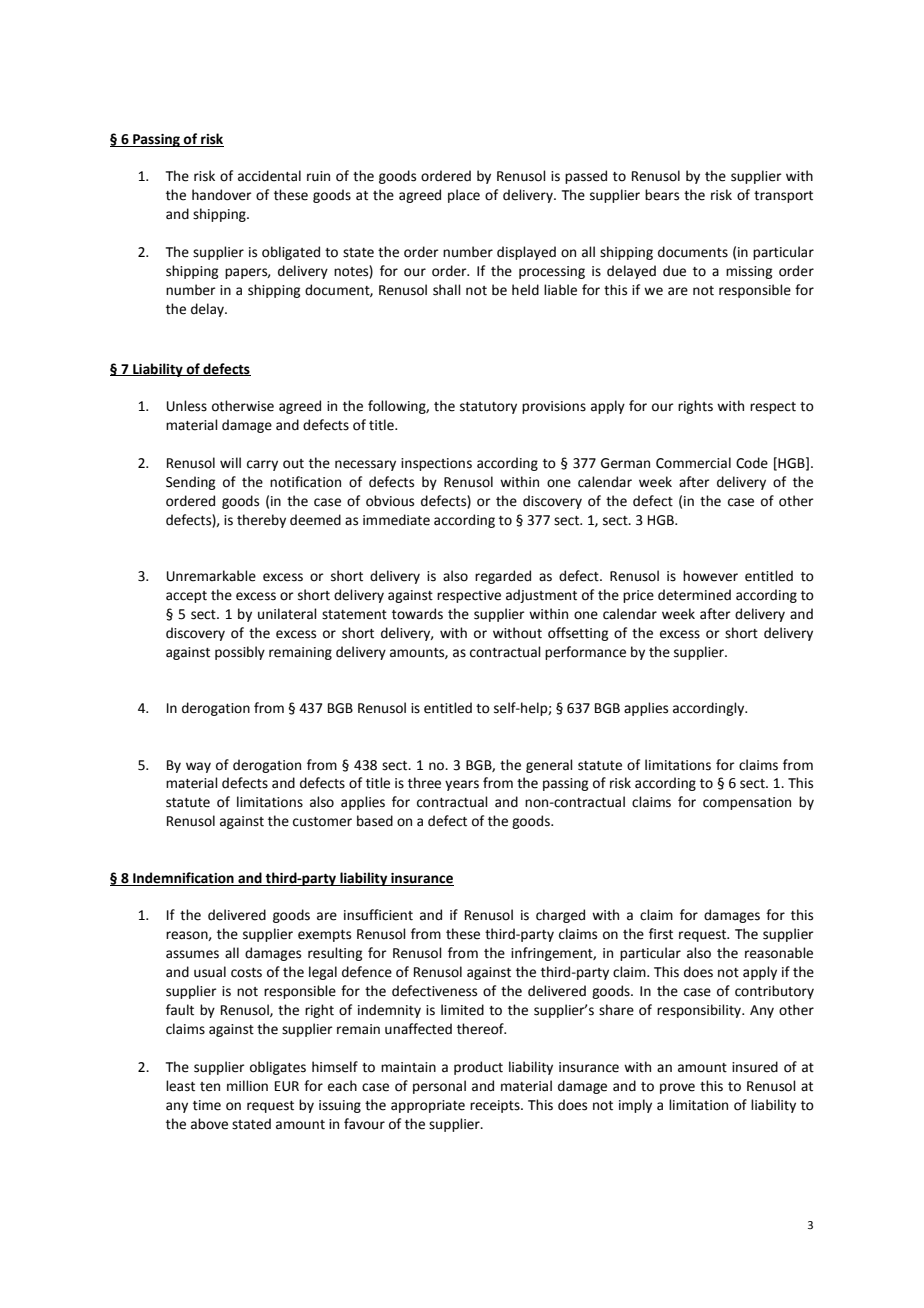 The image size is (924, 1308). I want to click on place, so click(464, 196).
